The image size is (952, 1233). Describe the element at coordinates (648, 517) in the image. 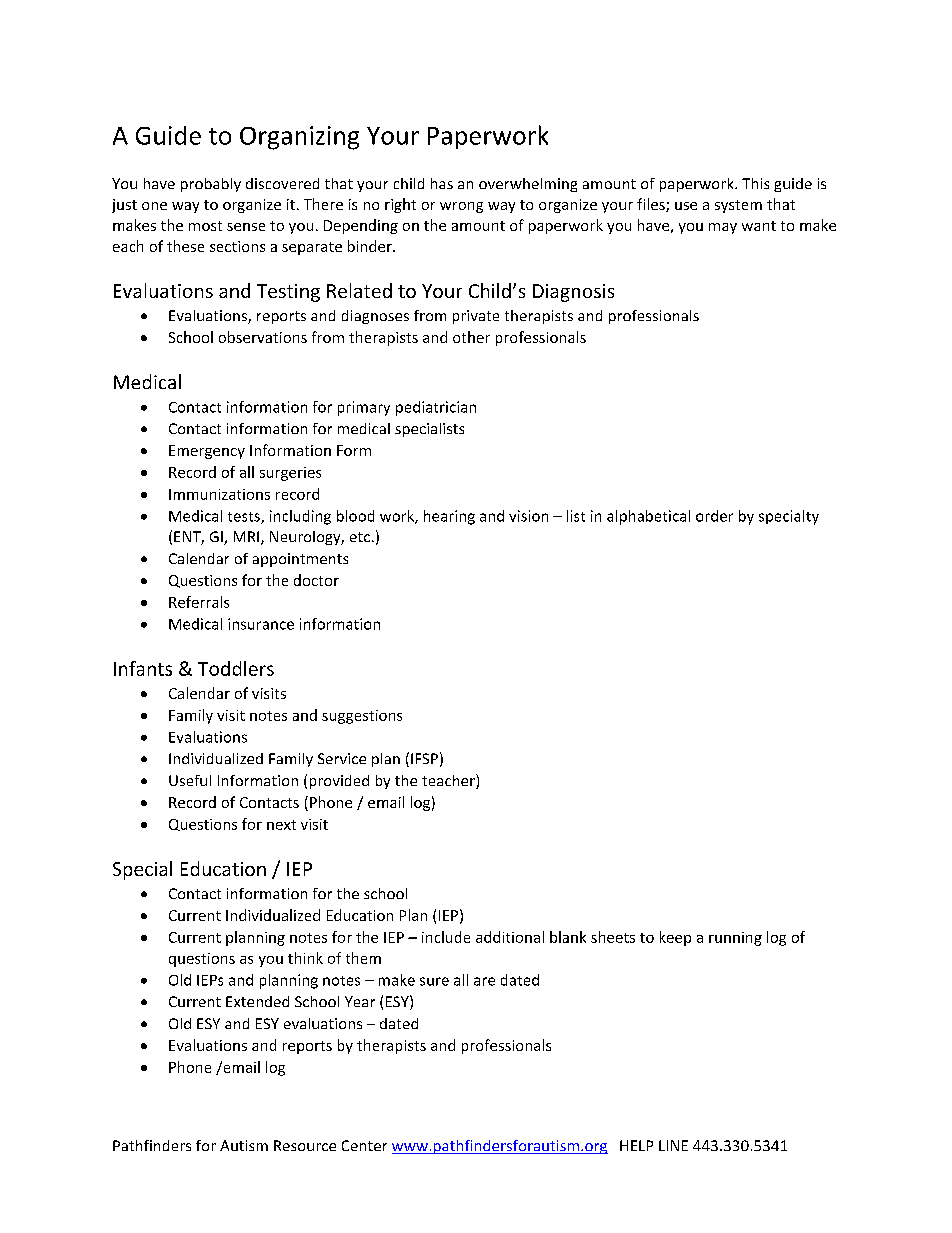

I see `alphabetical` at that location.
